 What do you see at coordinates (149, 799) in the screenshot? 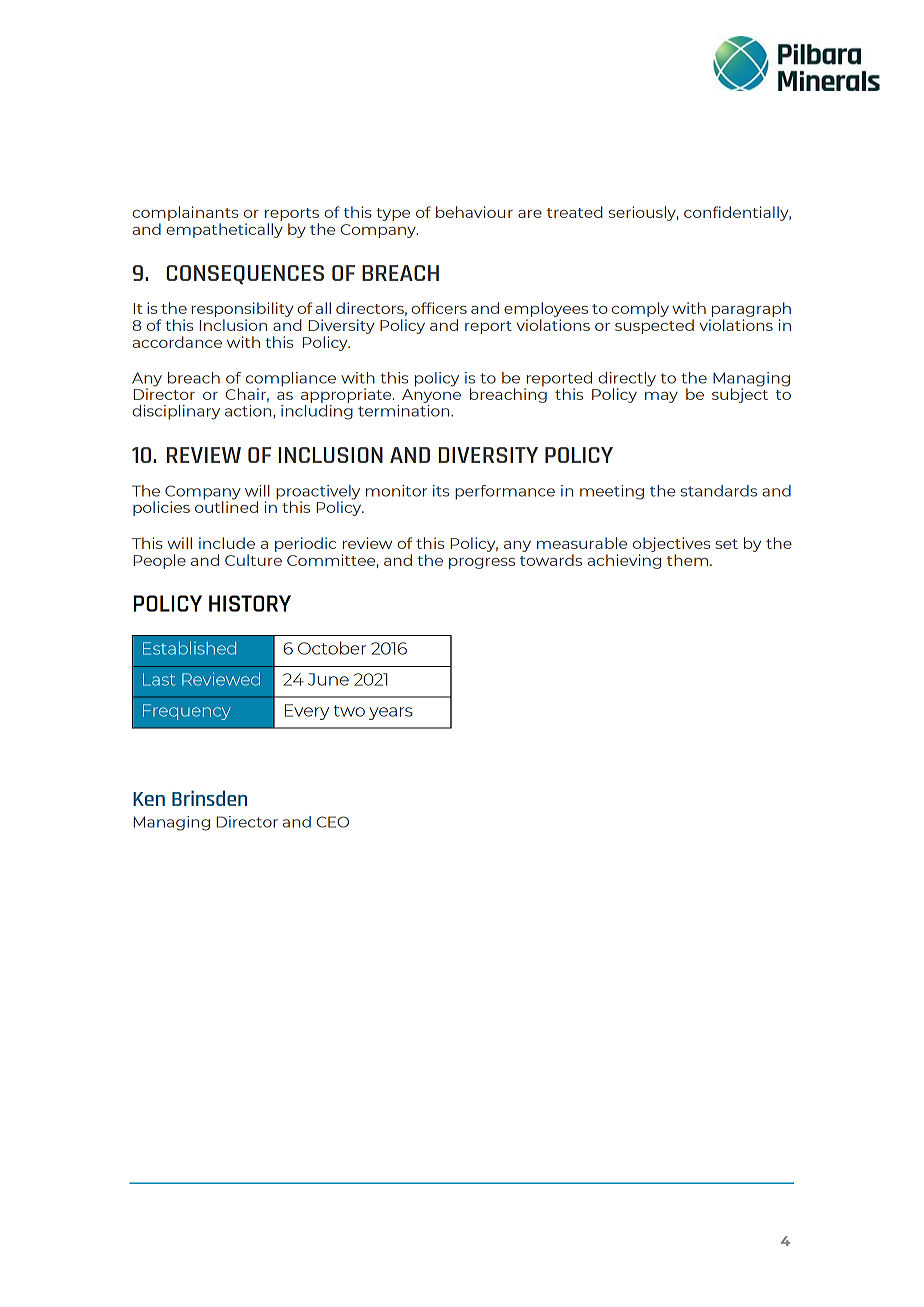
I see `Ken` at bounding box center [149, 799].
